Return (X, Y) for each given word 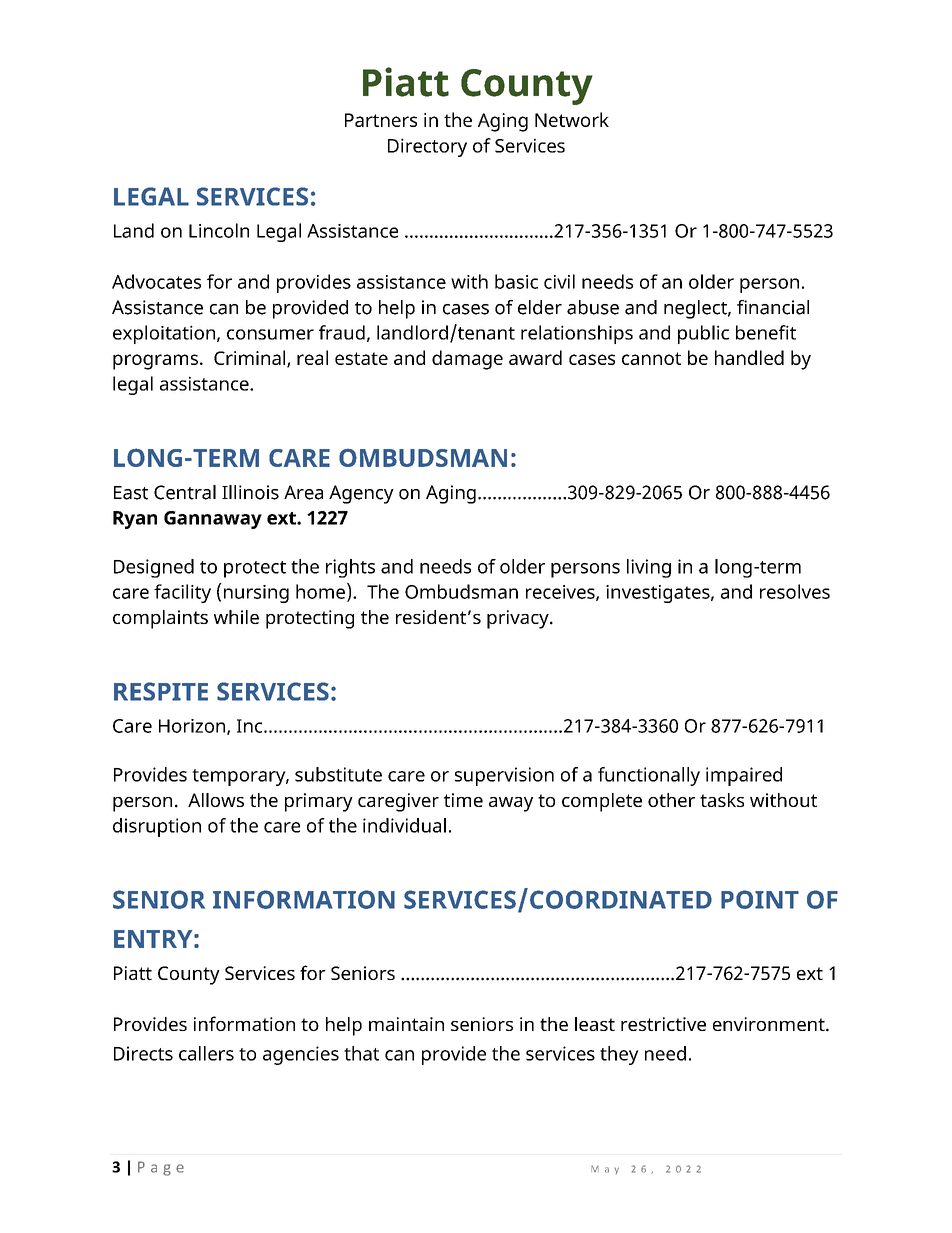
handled (749, 357)
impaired (744, 776)
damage (467, 360)
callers (206, 1053)
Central (185, 492)
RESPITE (161, 691)
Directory (427, 147)
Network (572, 119)
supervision (504, 776)
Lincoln (219, 230)
